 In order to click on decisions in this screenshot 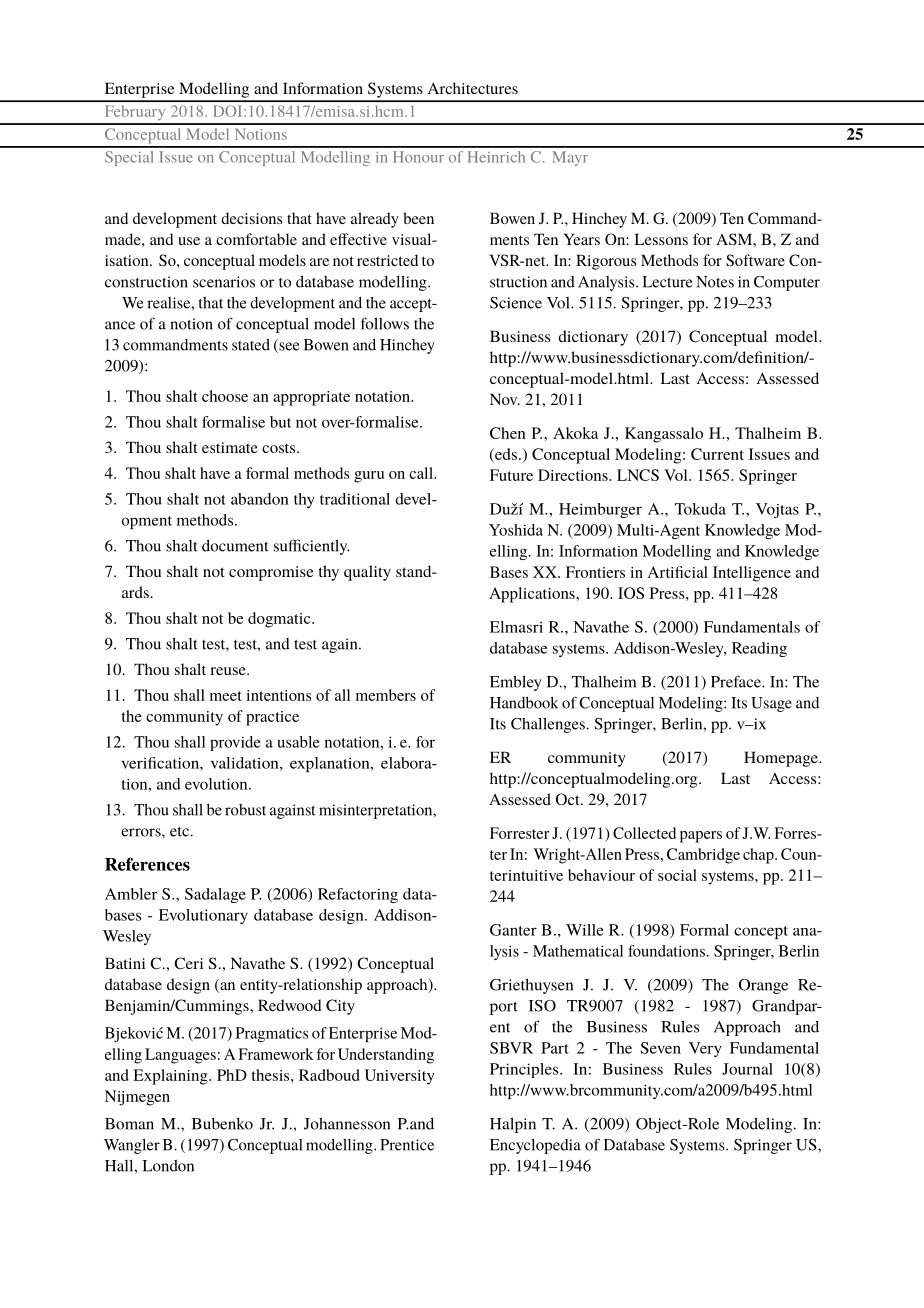, I will do `click(251, 218)`.
